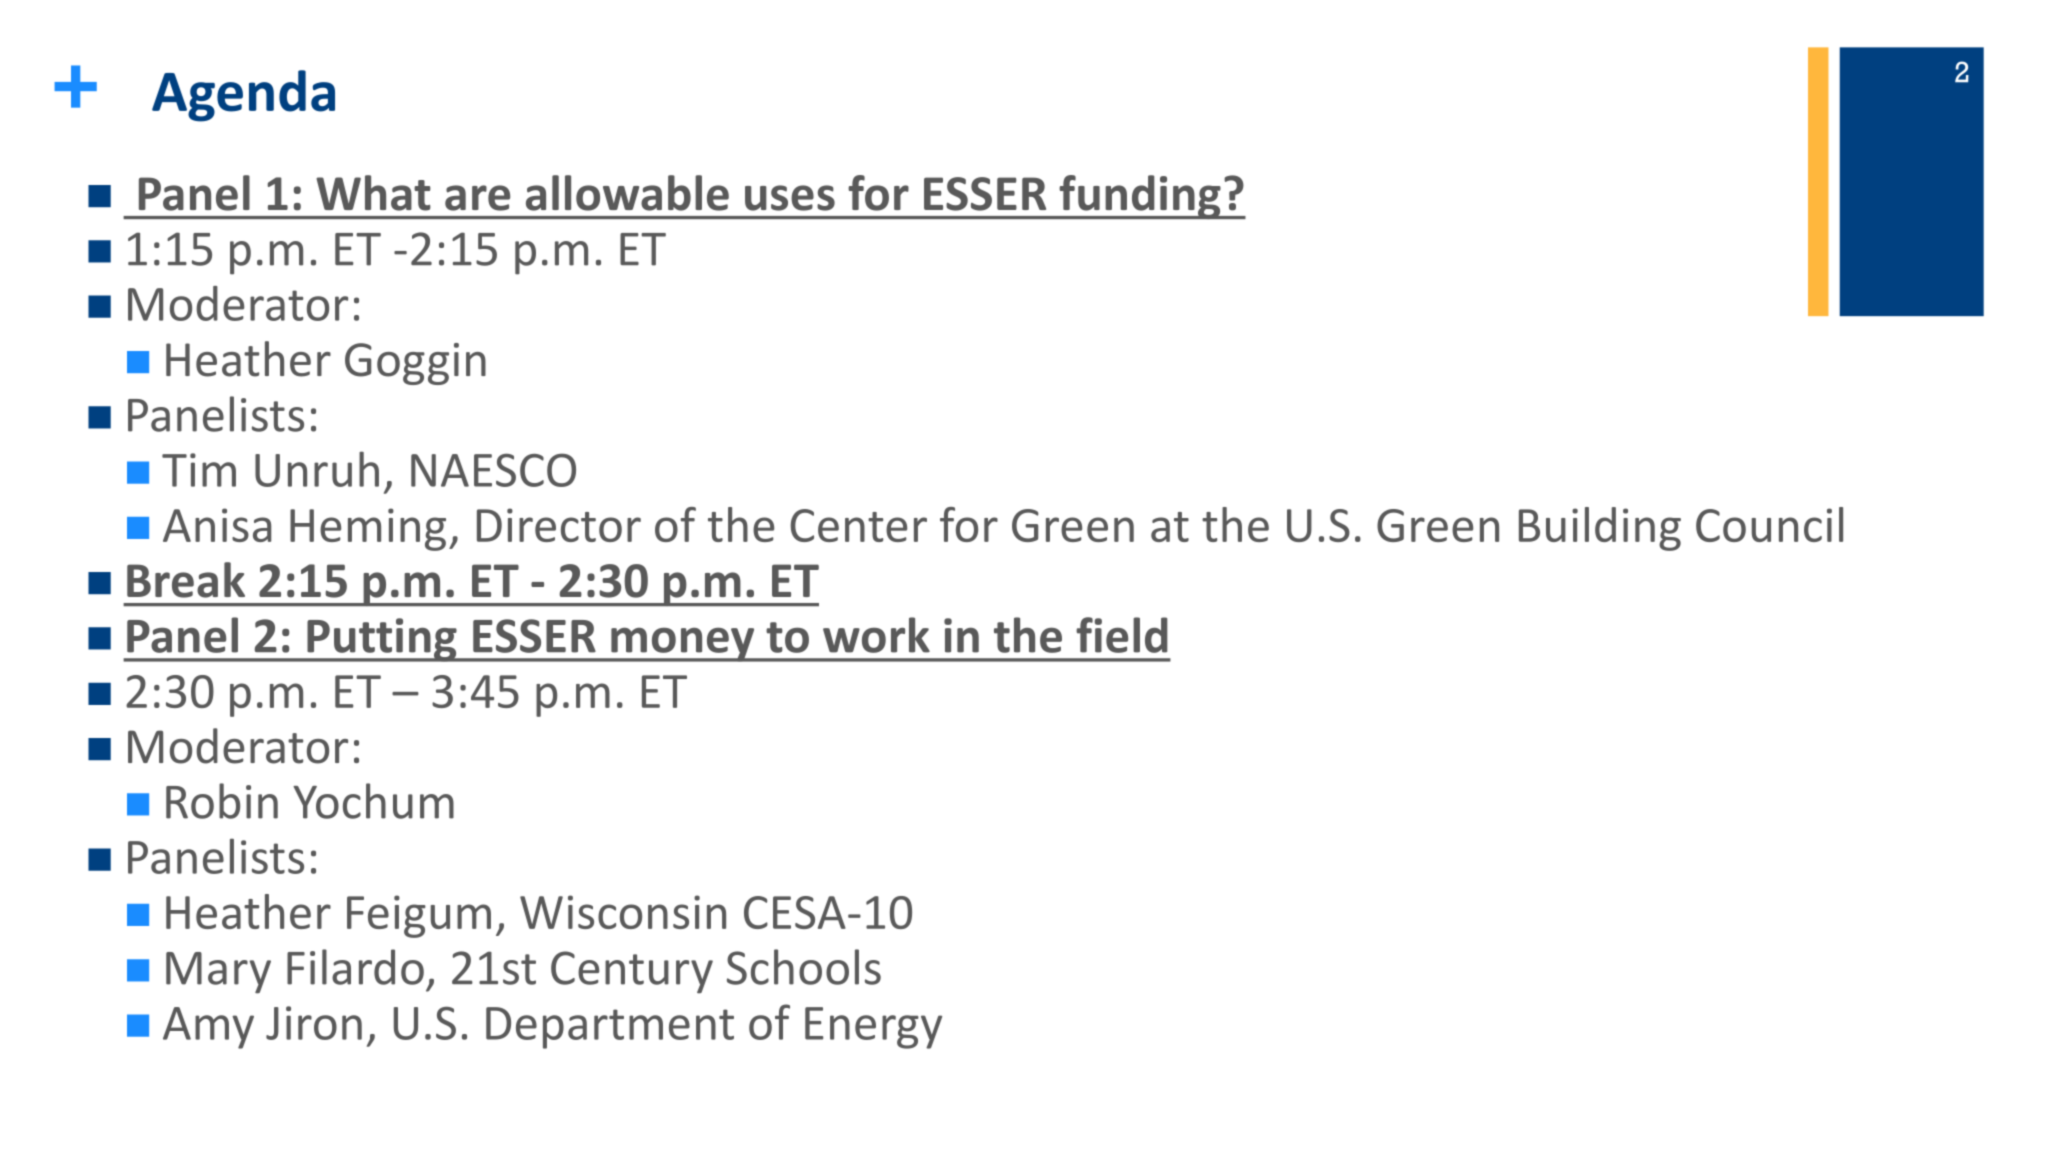 The height and width of the image is (1152, 2049). Describe the element at coordinates (790, 198) in the image. I see `uses` at that location.
